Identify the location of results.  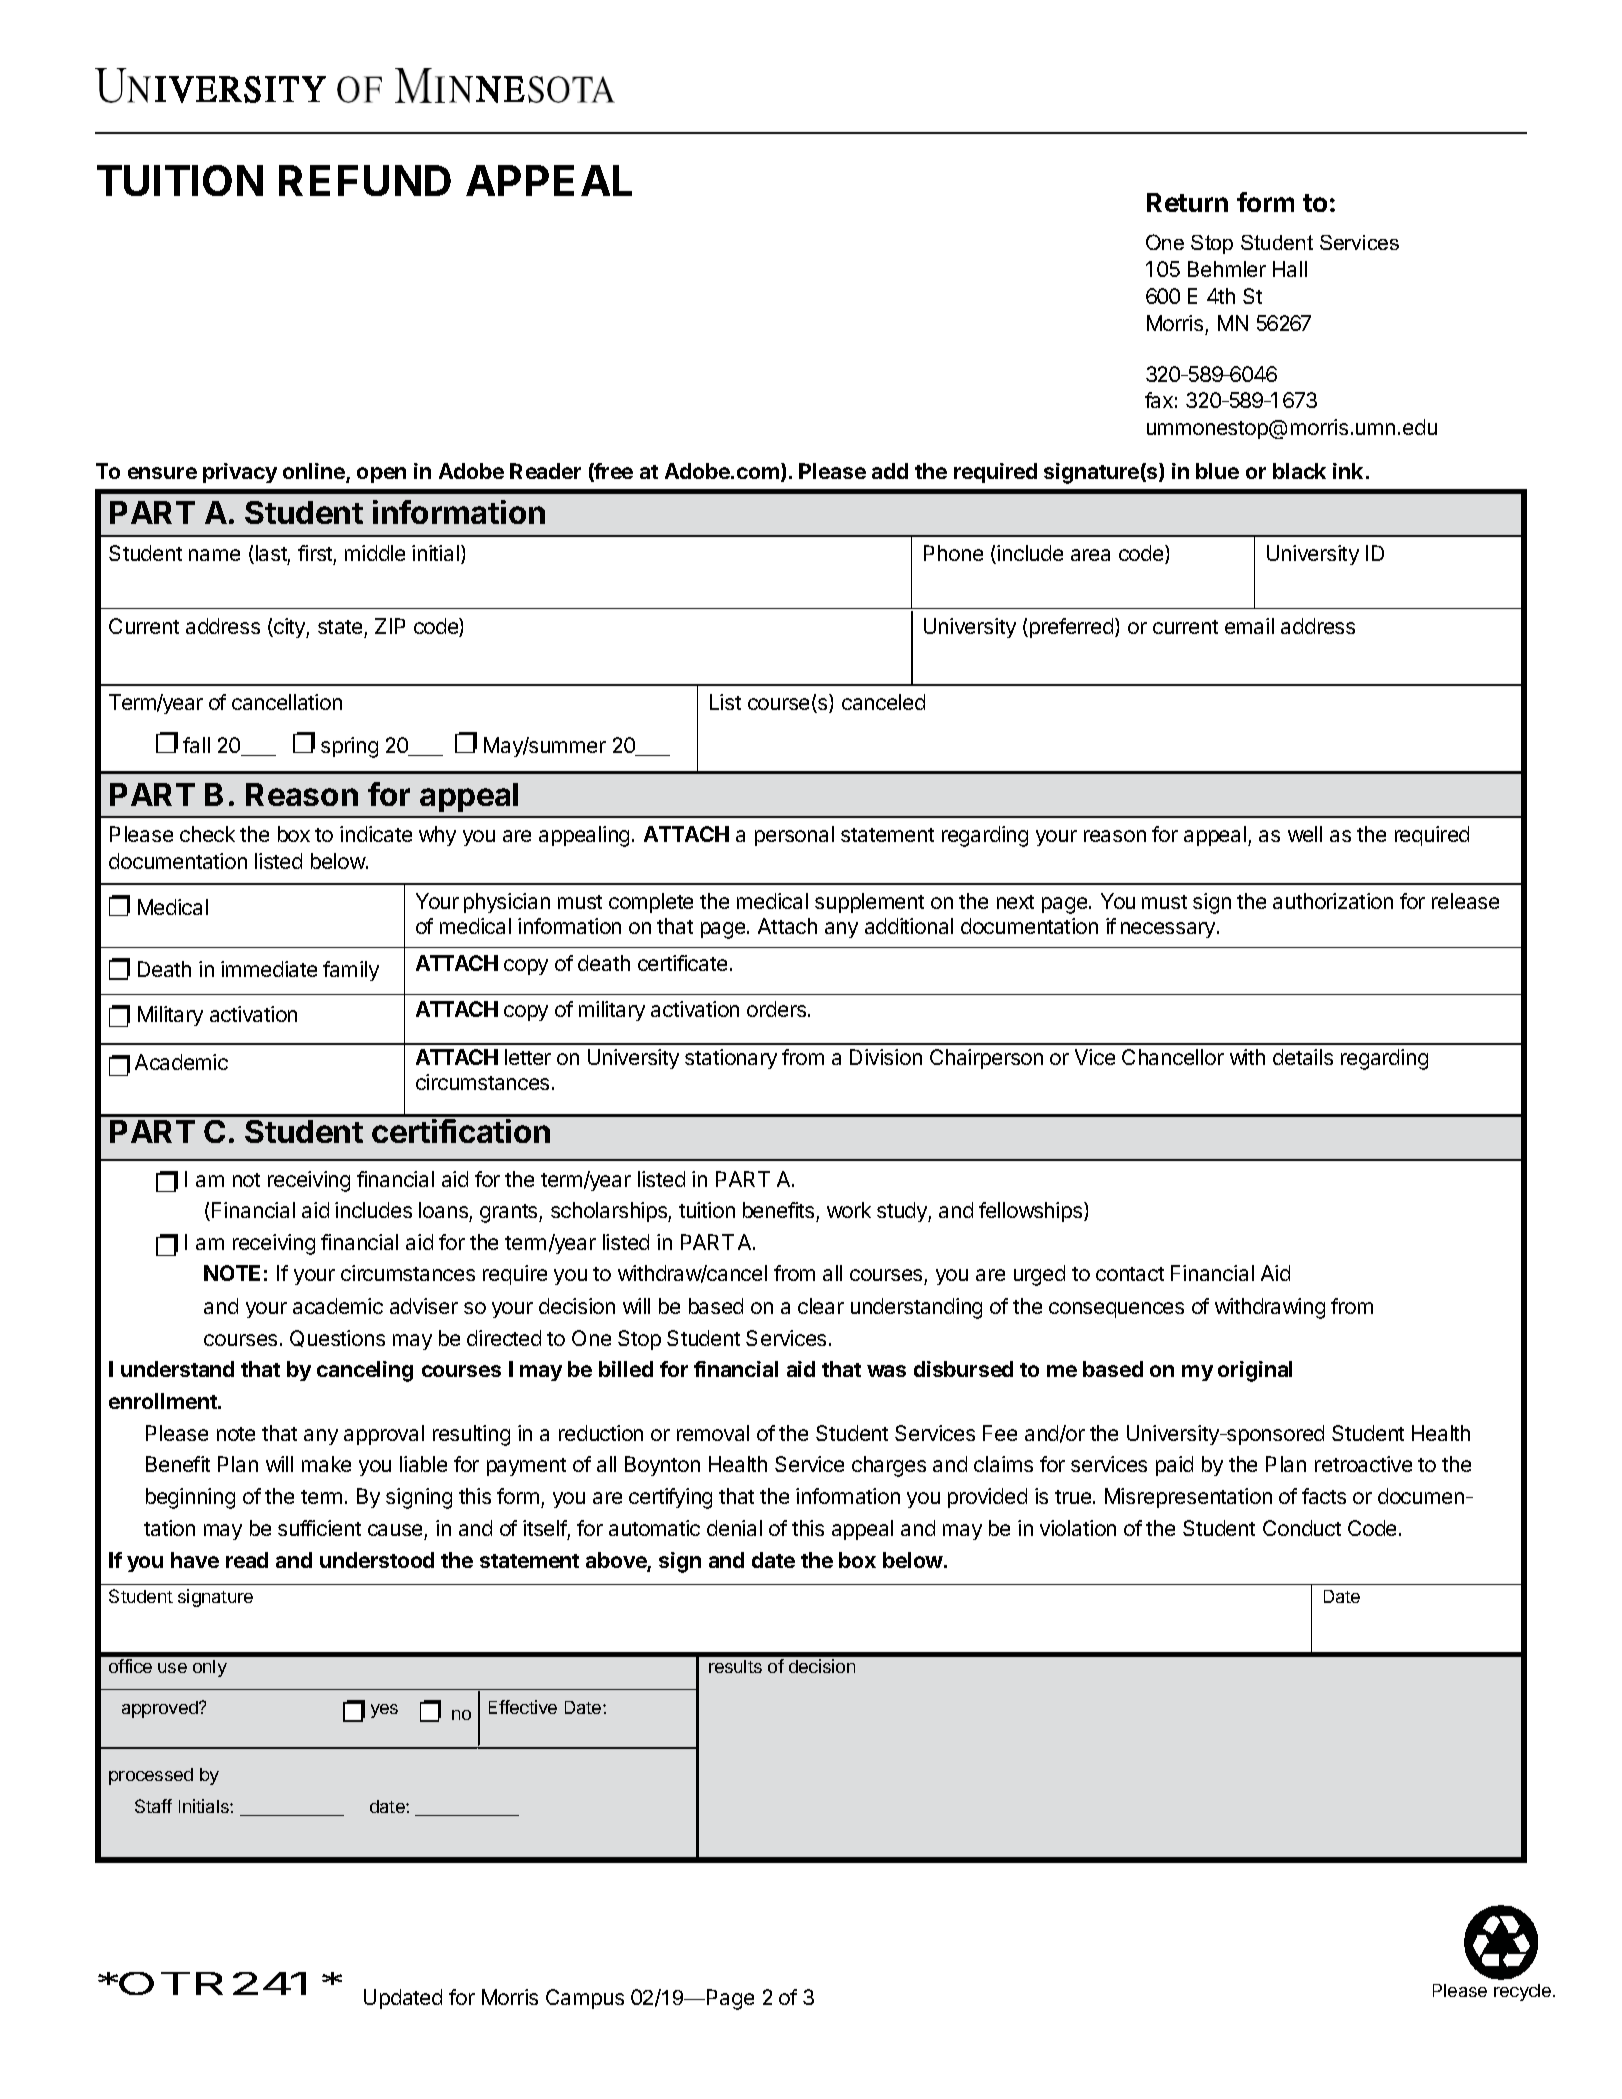
(735, 1666).
